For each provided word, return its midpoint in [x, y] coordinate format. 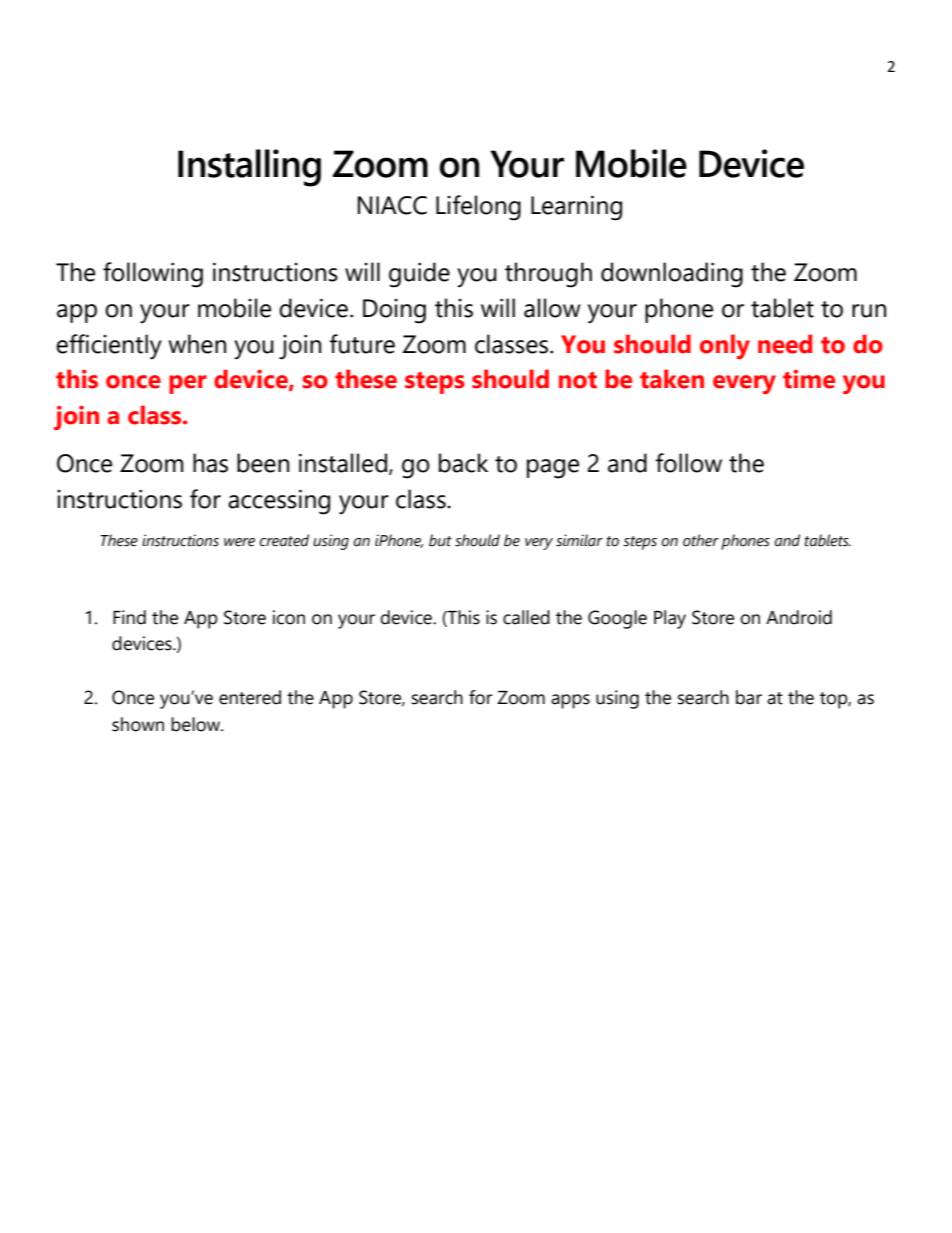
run [869, 311]
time [809, 379]
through [548, 275]
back [463, 463]
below [196, 724]
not [578, 380]
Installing [249, 168]
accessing [279, 502]
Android [799, 617]
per [188, 384]
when [197, 344]
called [526, 617]
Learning [576, 208]
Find [129, 617]
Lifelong [478, 208]
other [701, 540]
